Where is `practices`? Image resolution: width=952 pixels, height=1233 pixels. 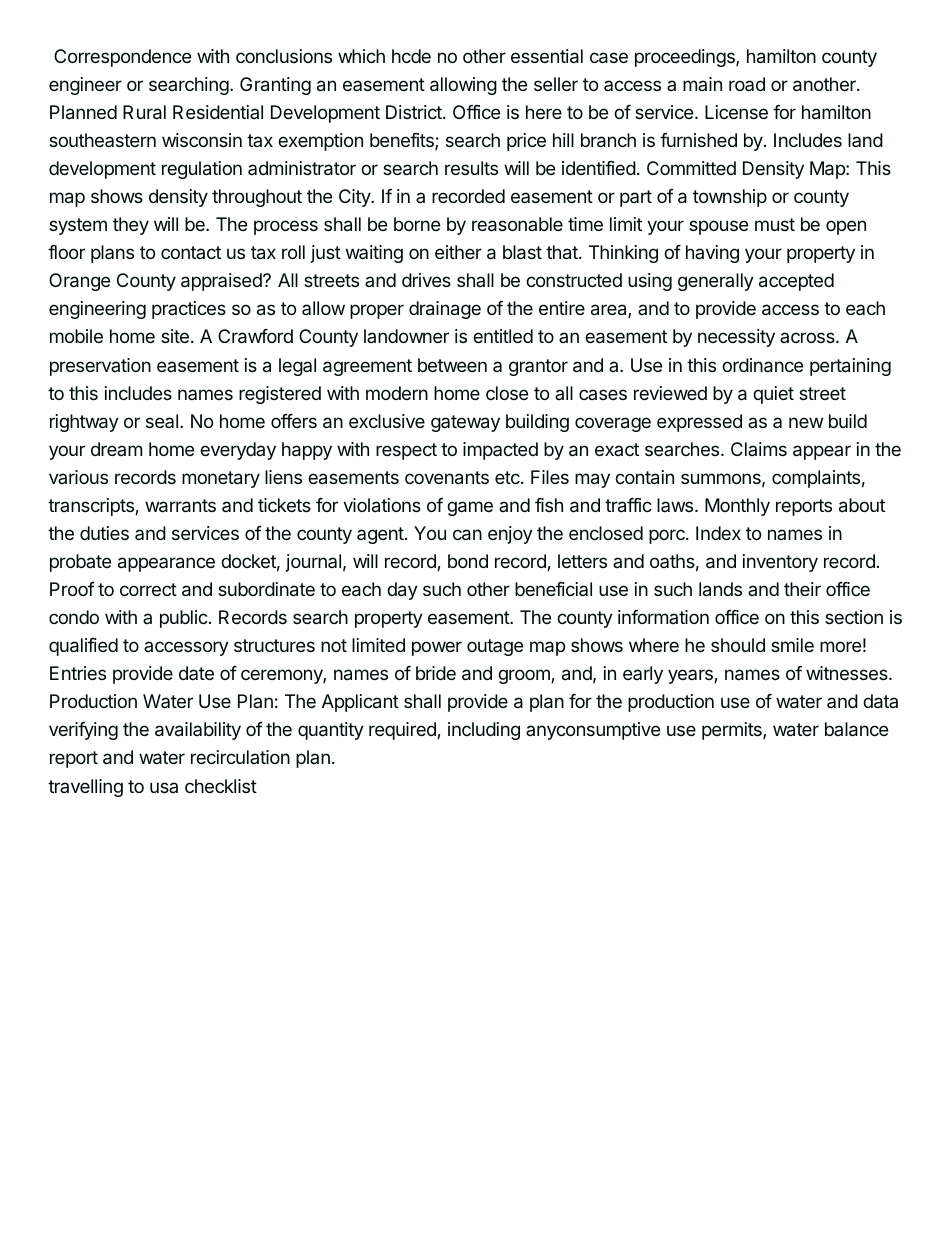 practices is located at coordinates (189, 310).
